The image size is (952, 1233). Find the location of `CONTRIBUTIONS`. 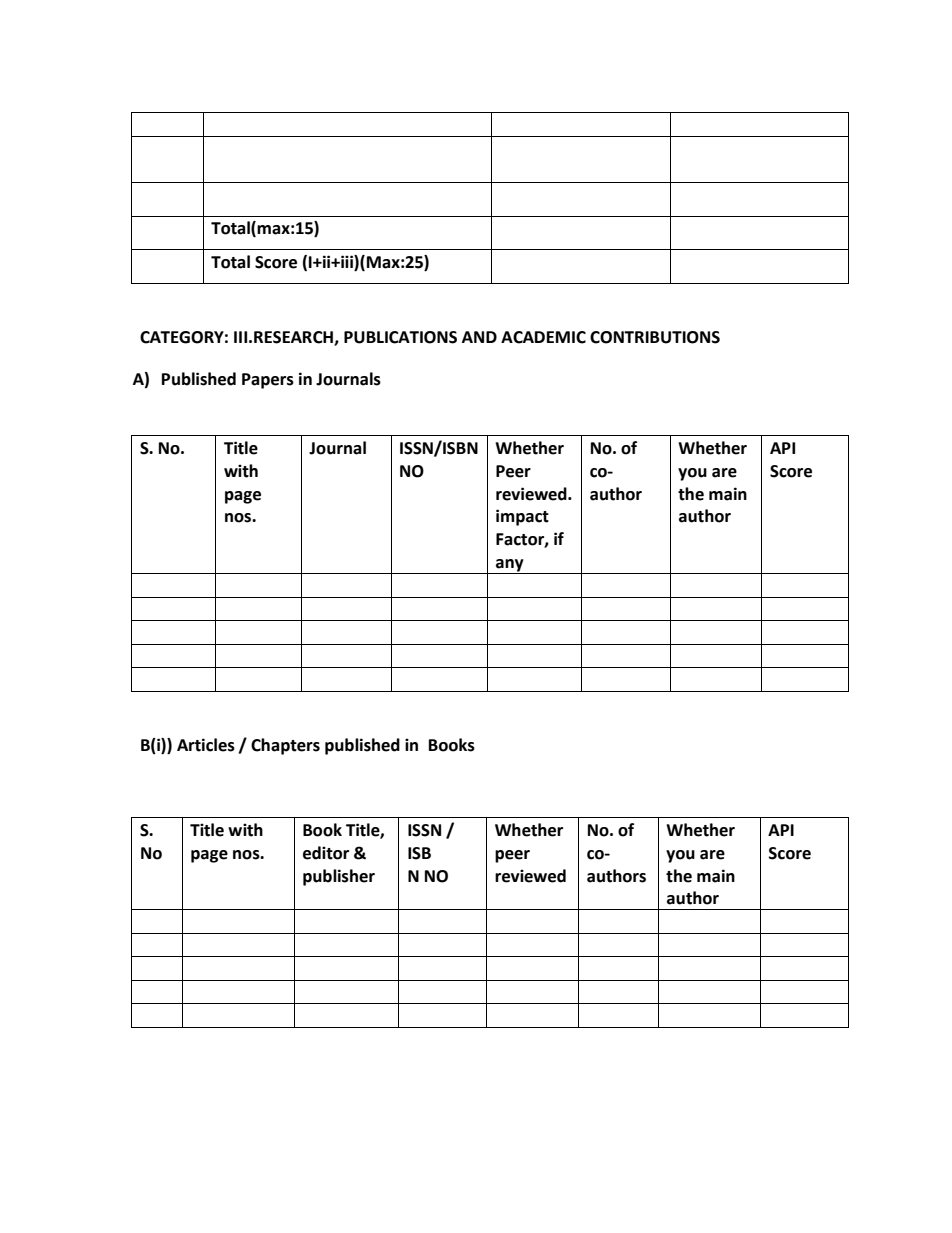

CONTRIBUTIONS is located at coordinates (655, 337).
